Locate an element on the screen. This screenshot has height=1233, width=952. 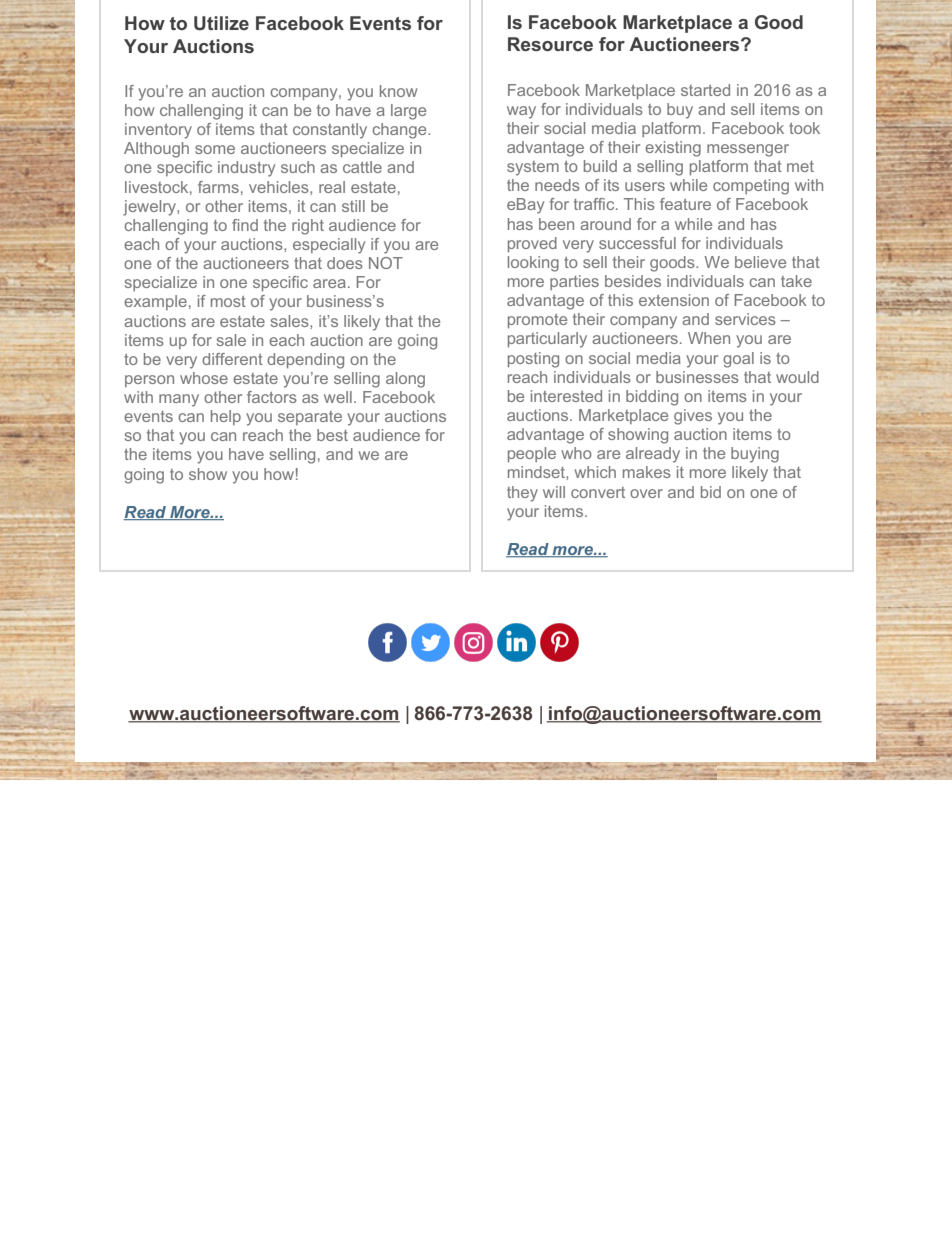
system is located at coordinates (533, 168).
